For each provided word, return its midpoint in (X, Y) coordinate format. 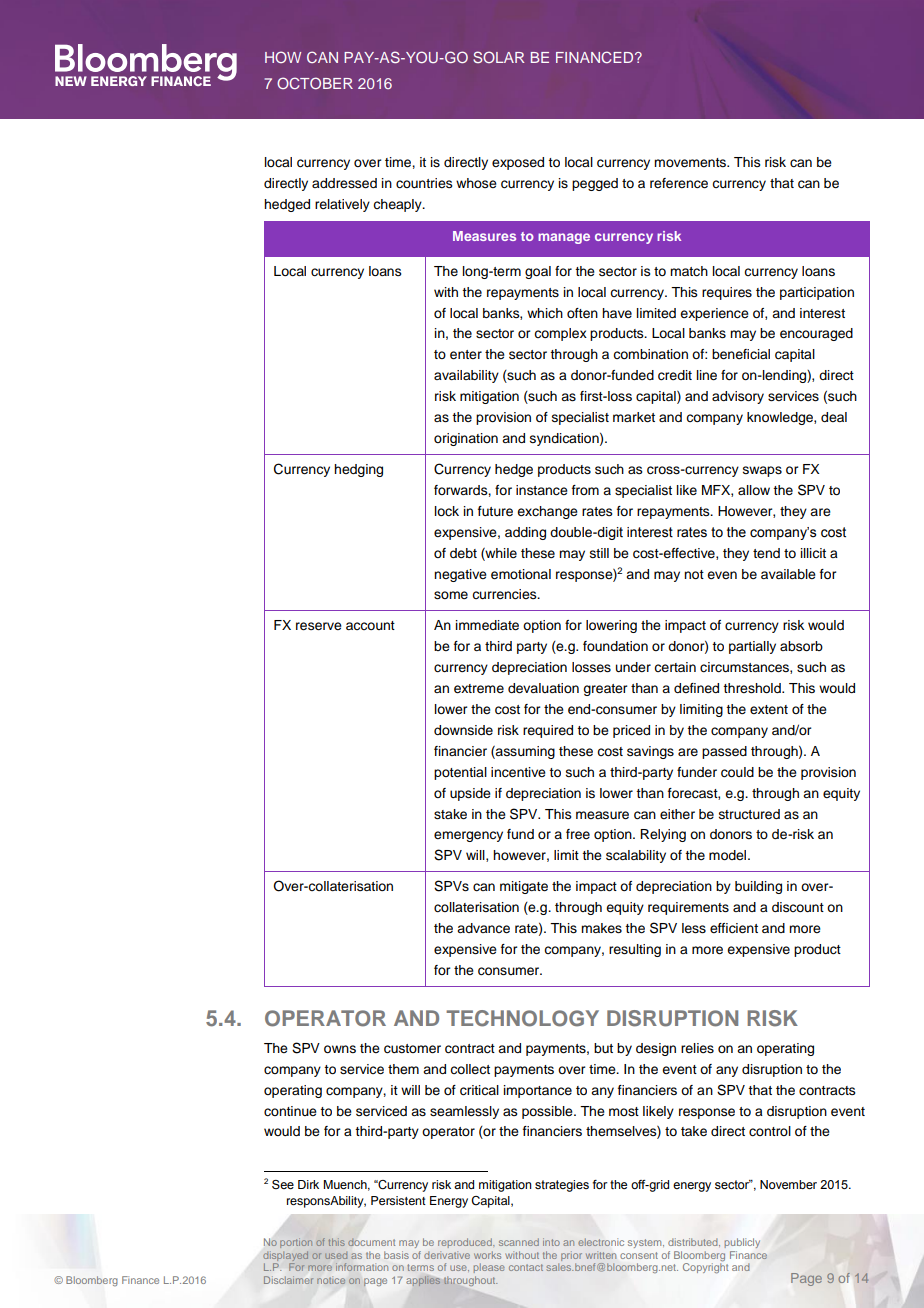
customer (412, 1049)
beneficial (741, 354)
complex (560, 334)
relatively (342, 205)
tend (766, 553)
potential (460, 773)
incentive (518, 772)
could (737, 772)
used (336, 1256)
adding (525, 533)
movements (691, 163)
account (370, 625)
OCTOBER (315, 83)
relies (697, 1048)
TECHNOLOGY (522, 1018)
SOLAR (499, 57)
